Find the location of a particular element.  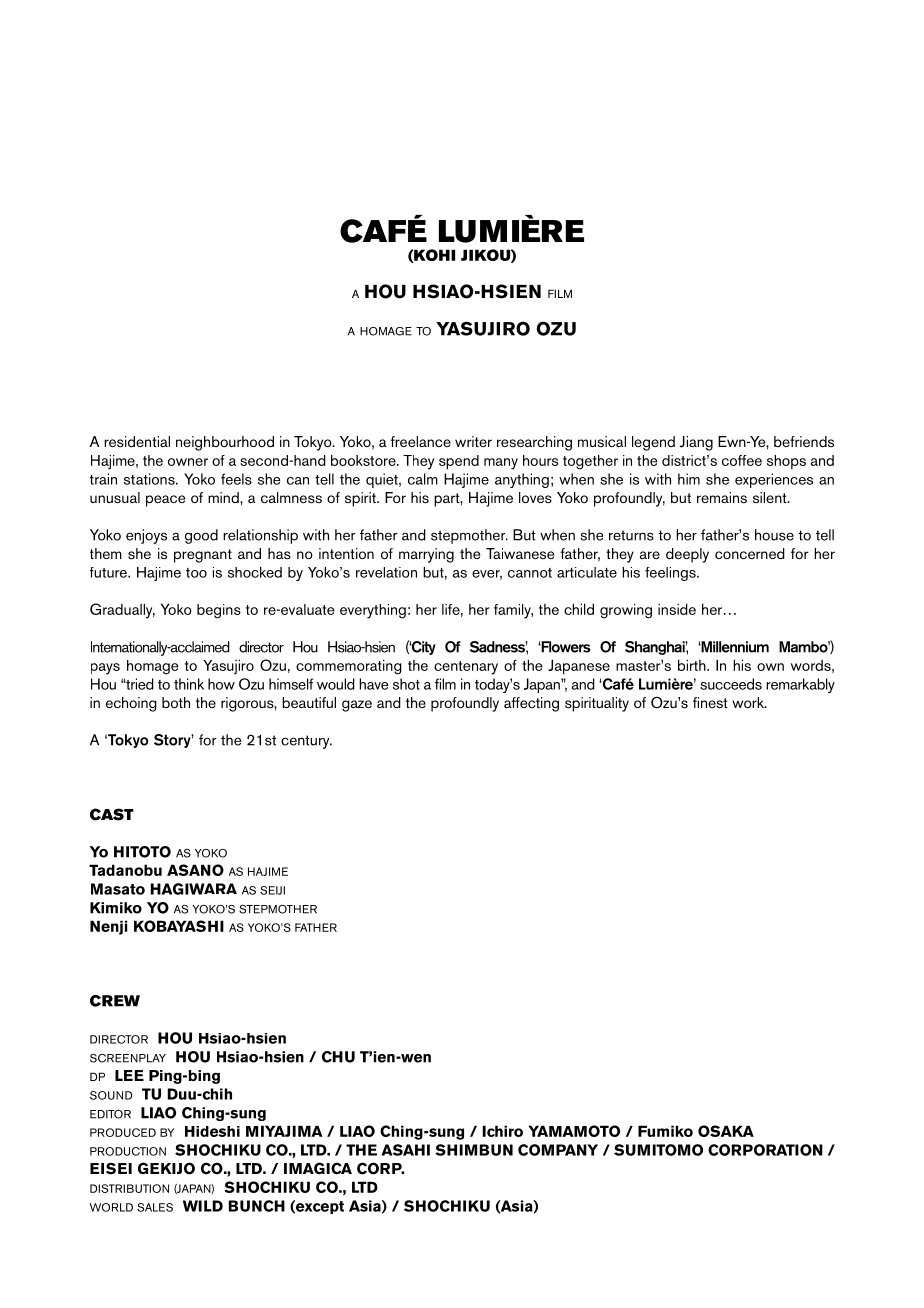

work is located at coordinates (749, 702).
